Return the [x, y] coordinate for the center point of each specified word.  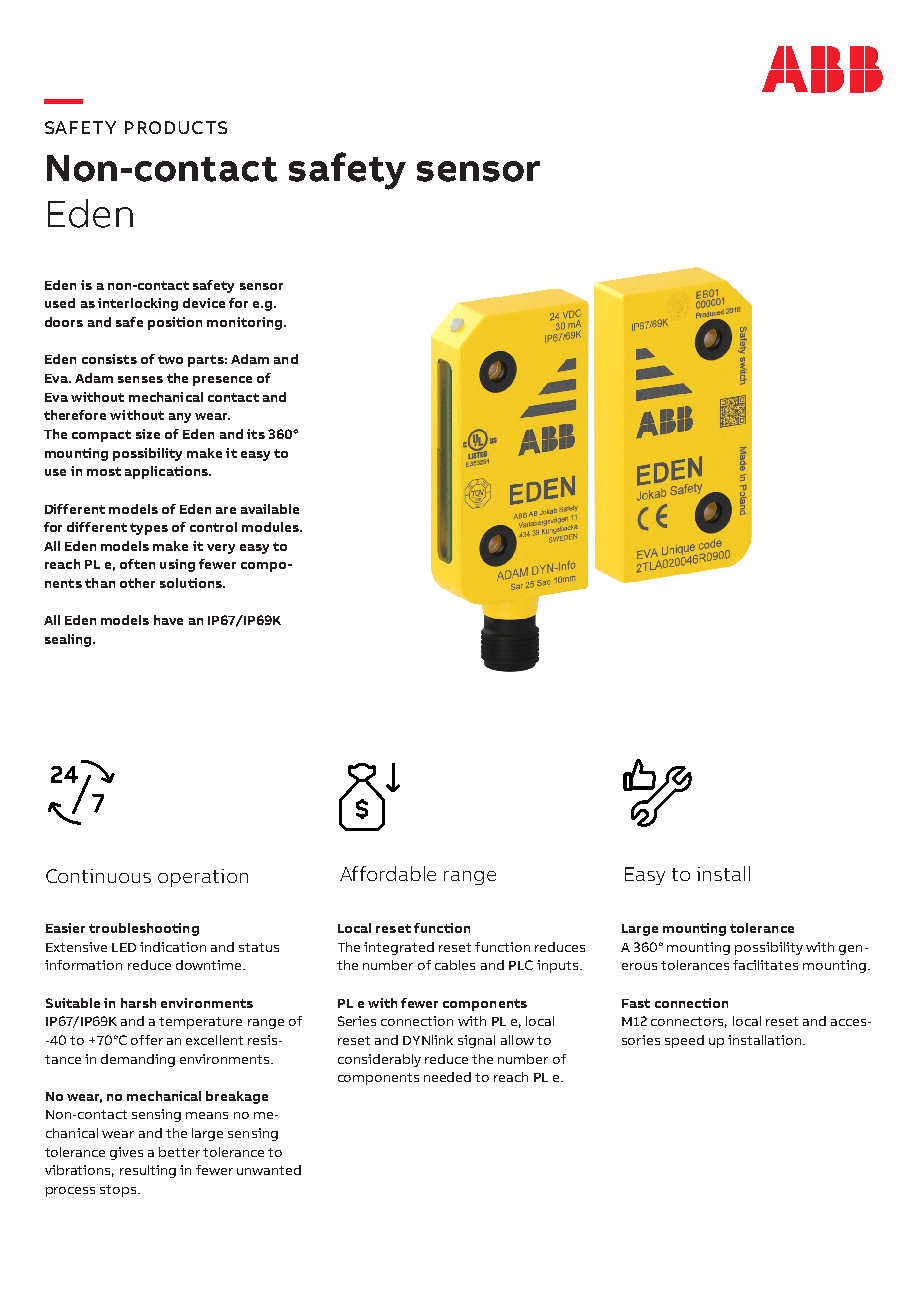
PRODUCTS [176, 127]
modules [271, 527]
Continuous [98, 876]
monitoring [244, 323]
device [204, 303]
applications [167, 472]
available [270, 509]
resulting [148, 1171]
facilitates [765, 965]
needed [447, 1077]
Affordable [388, 873]
